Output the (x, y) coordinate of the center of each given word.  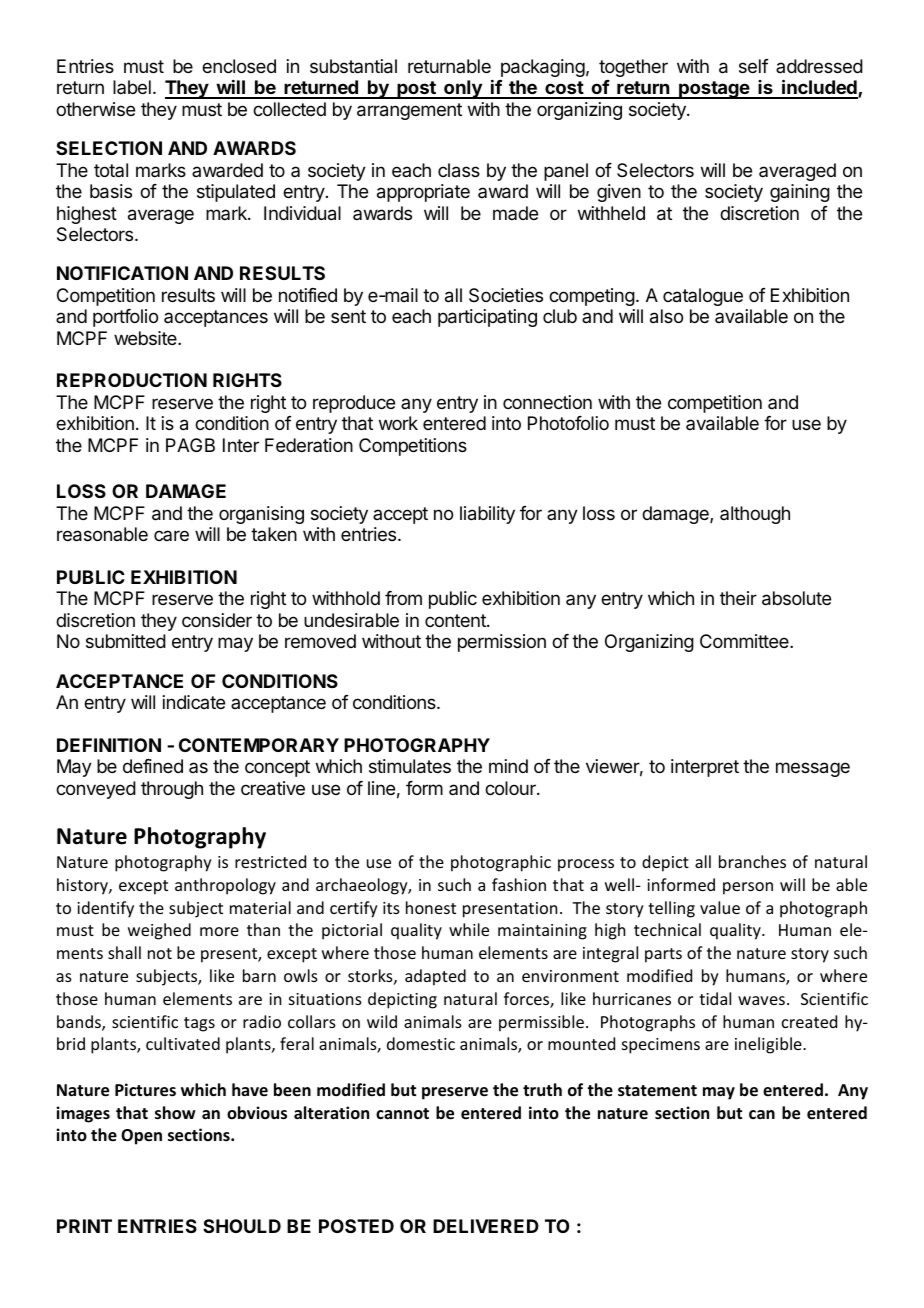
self (754, 66)
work (398, 423)
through (172, 790)
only (463, 89)
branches (752, 861)
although (755, 515)
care (171, 535)
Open (141, 1137)
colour (511, 788)
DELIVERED (486, 1226)
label (132, 87)
